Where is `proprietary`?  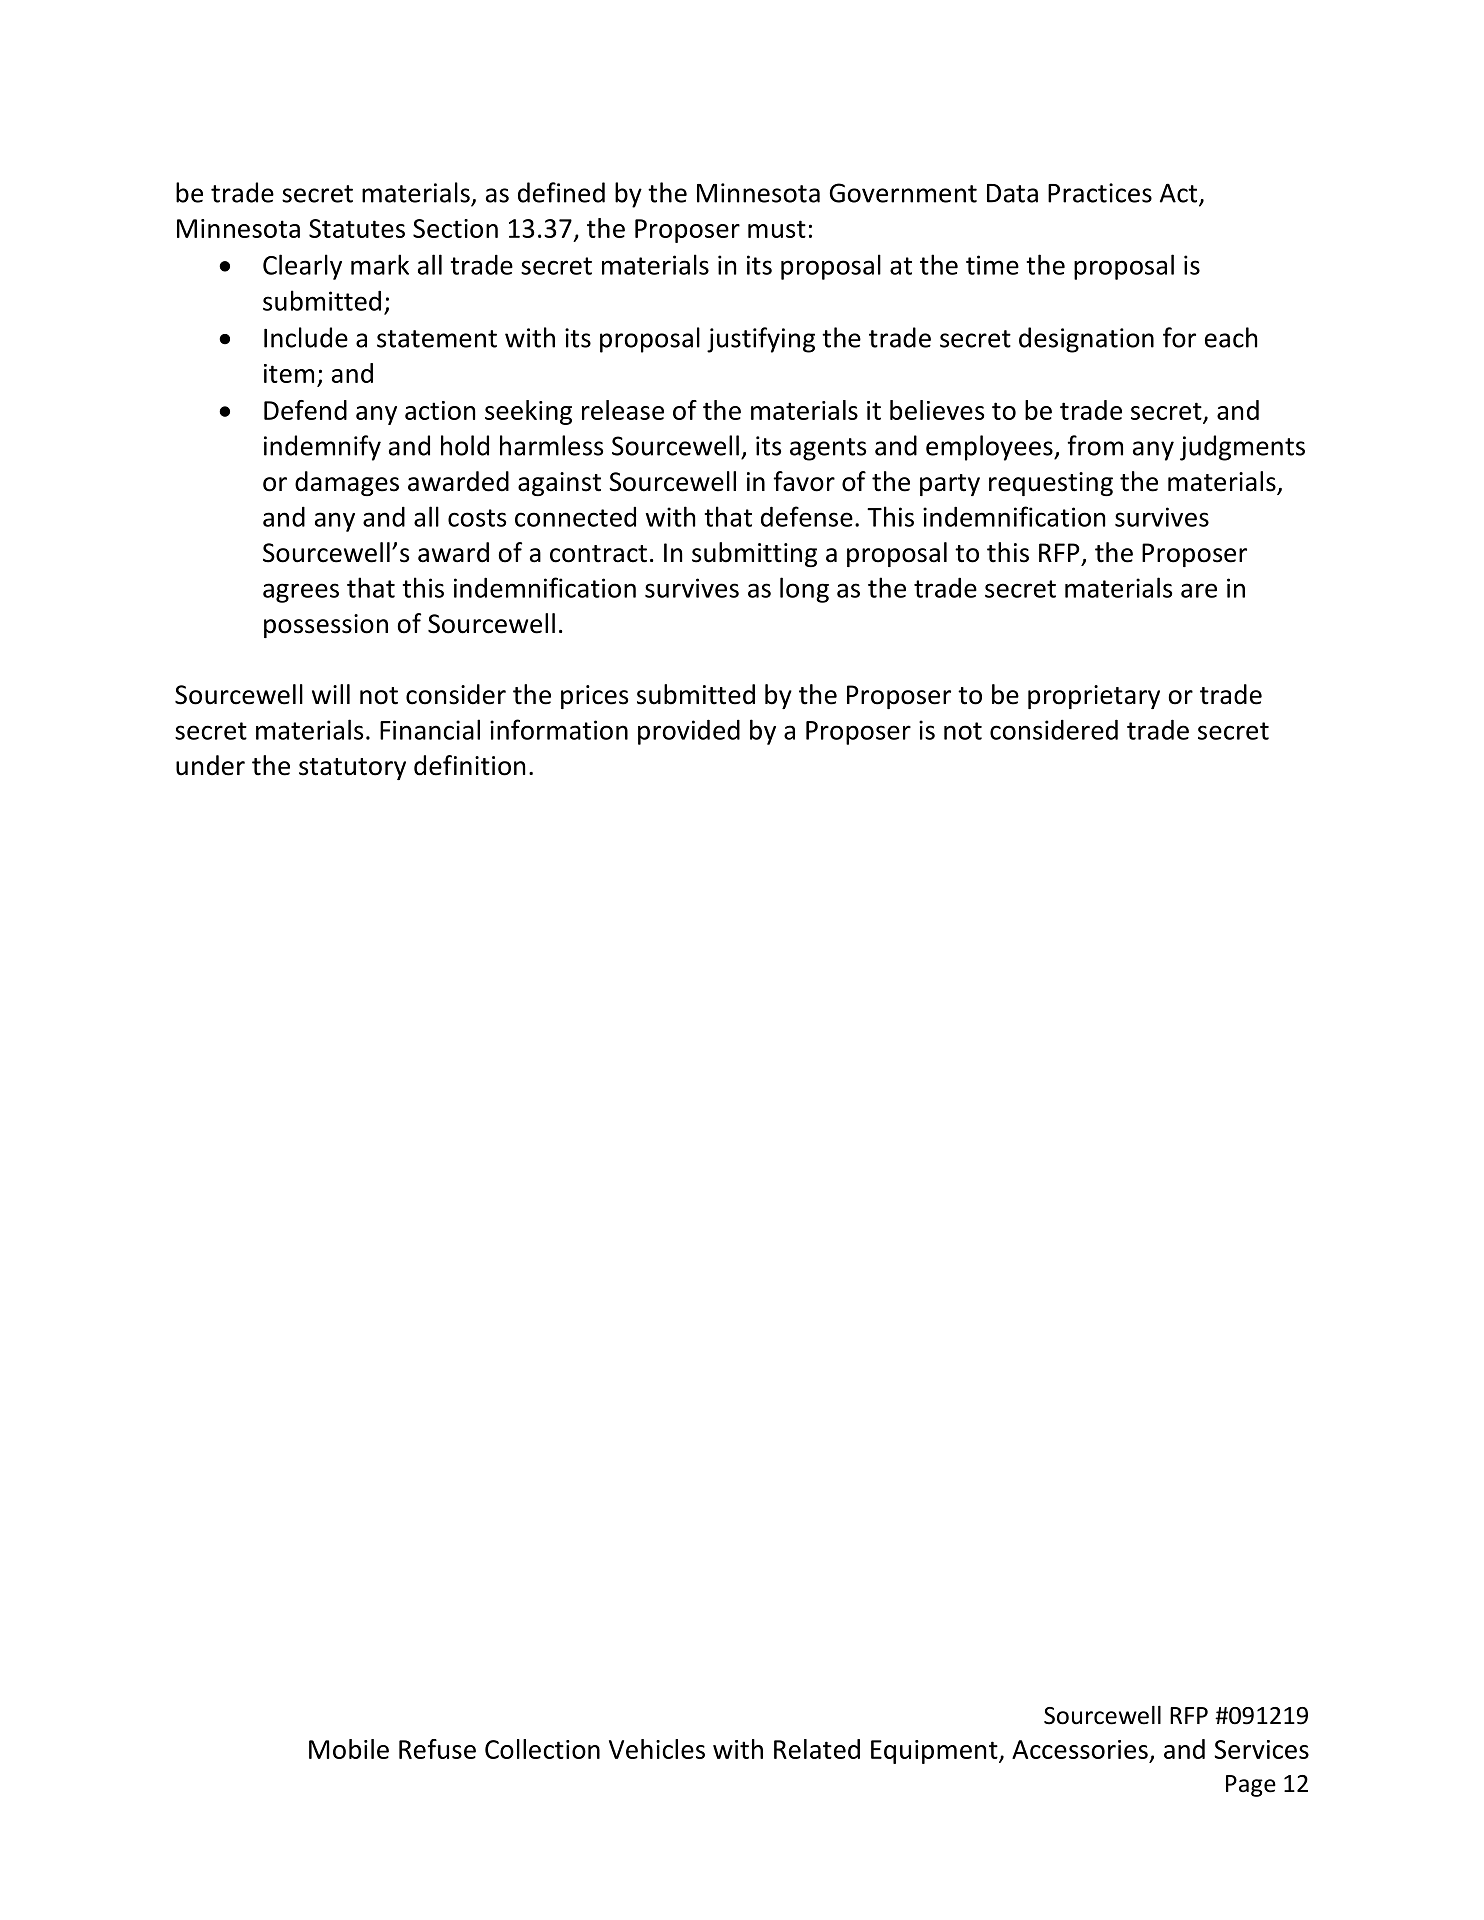
proprietary is located at coordinates (1094, 697).
